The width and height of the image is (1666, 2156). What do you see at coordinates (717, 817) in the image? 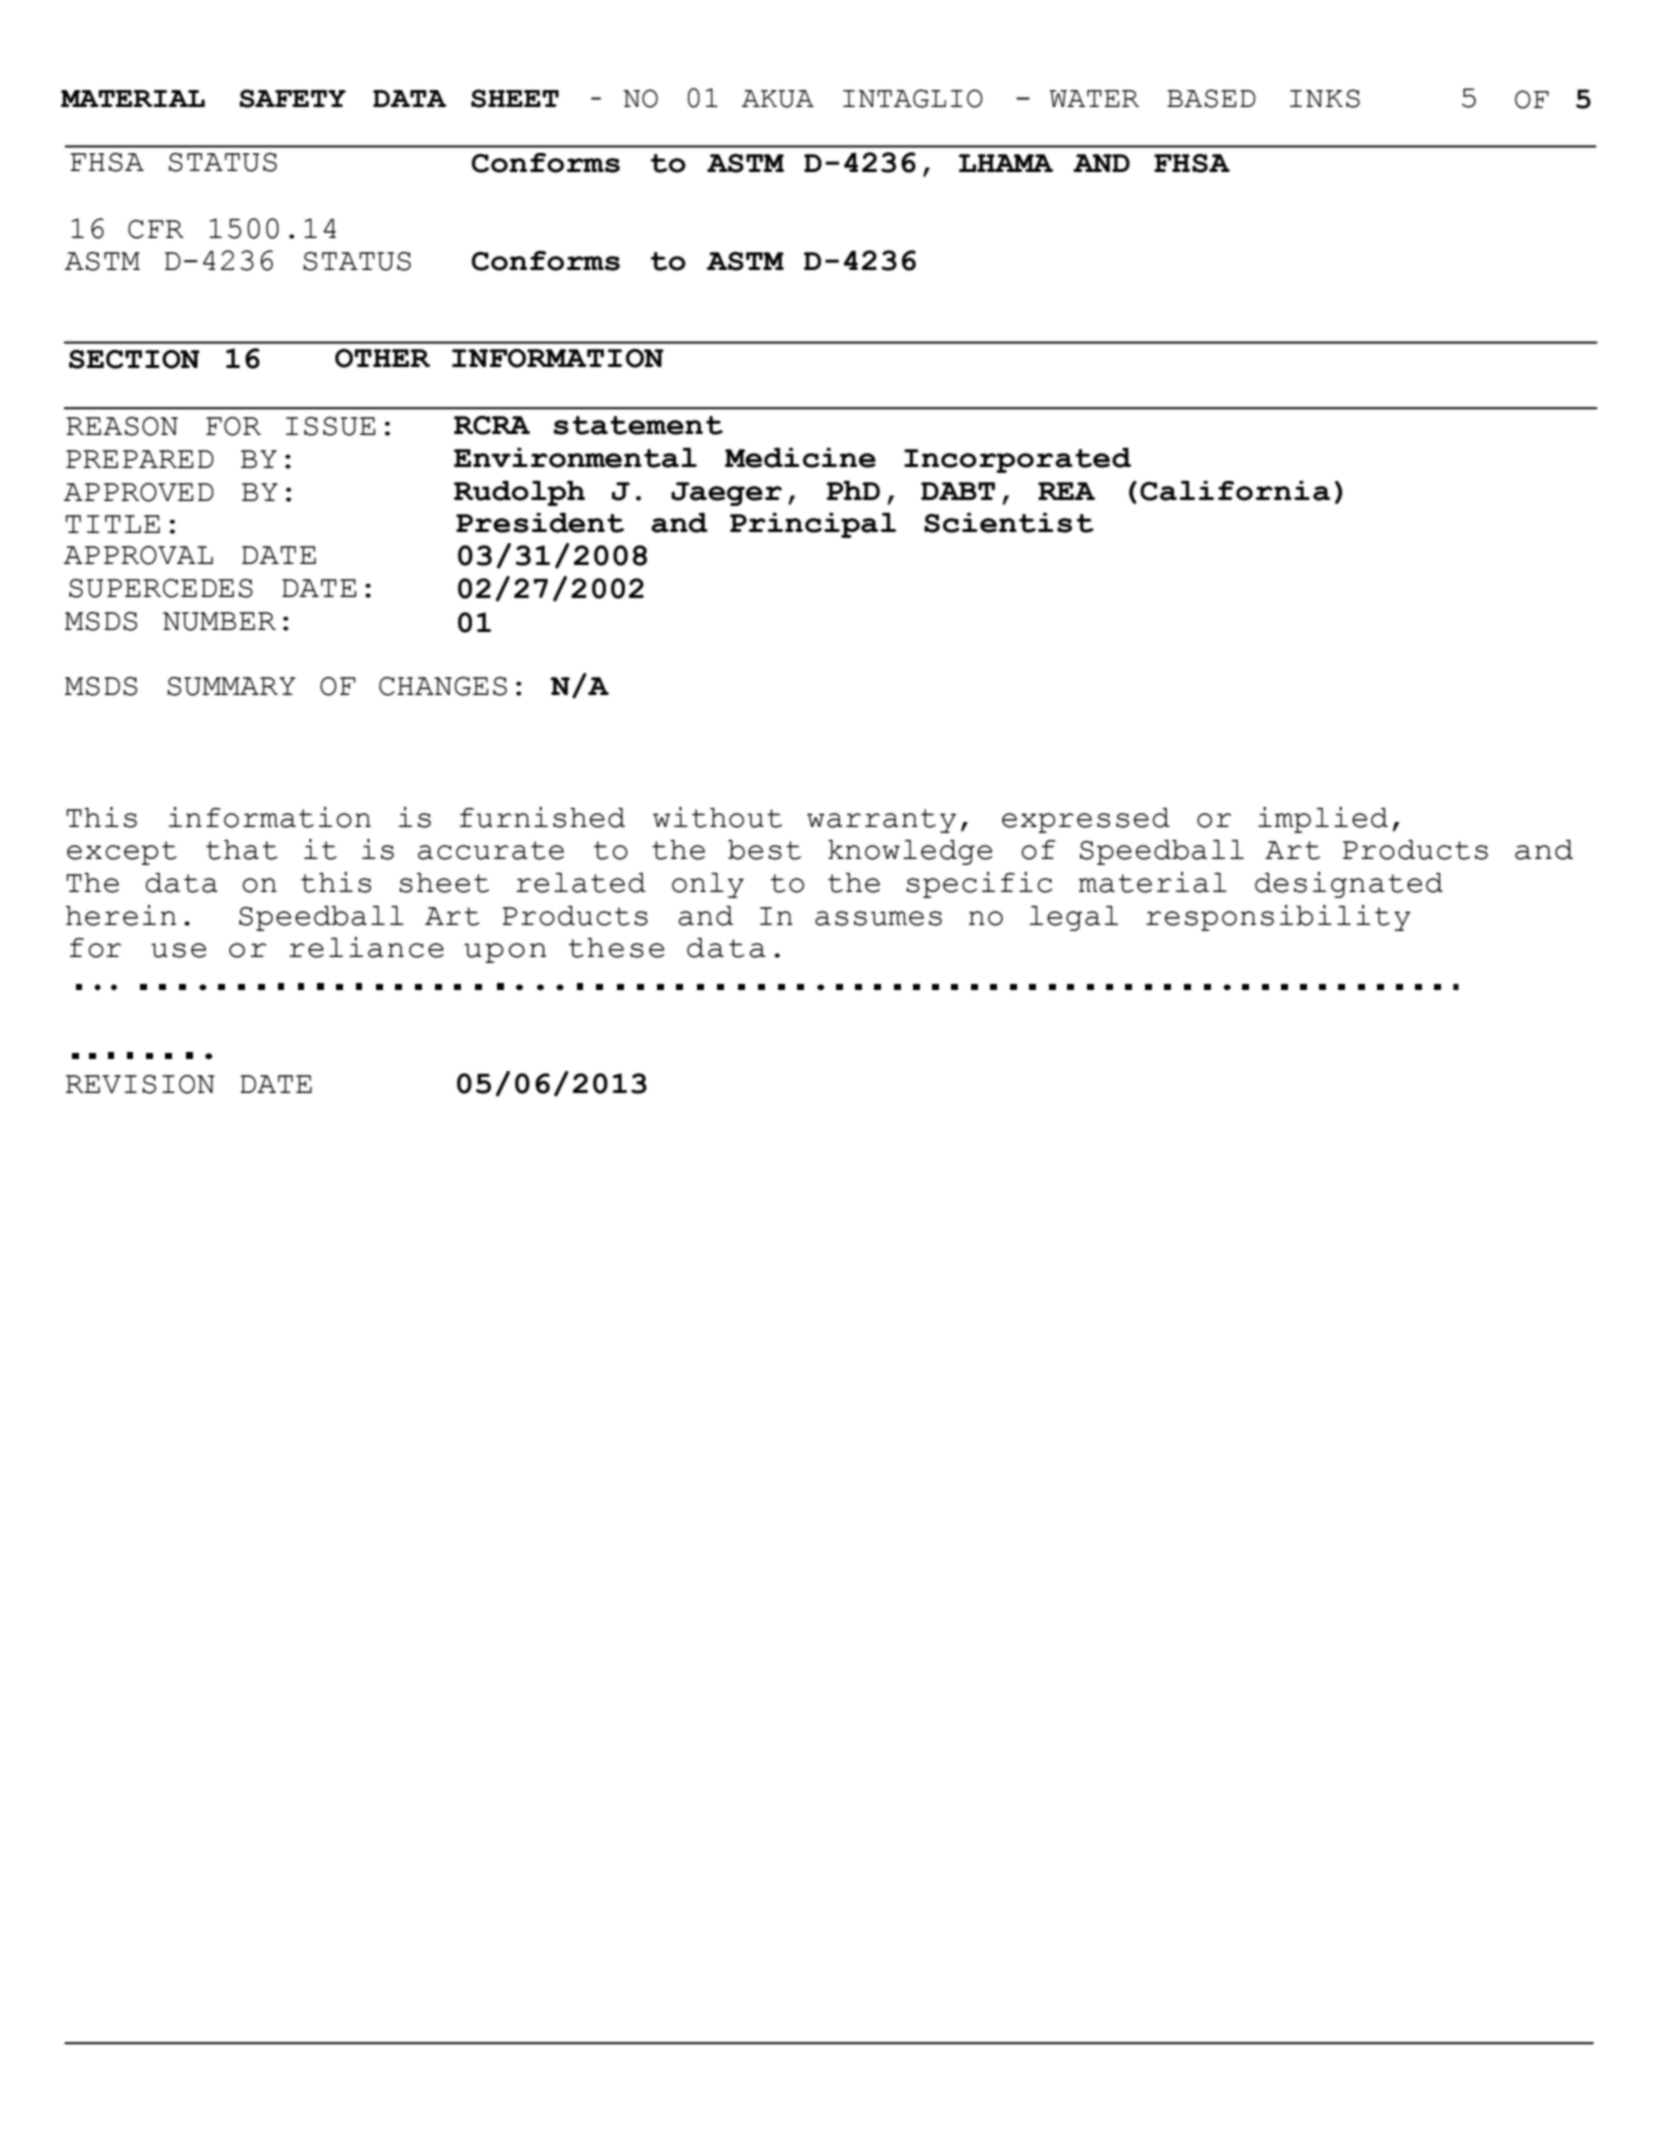
I see `without` at bounding box center [717, 817].
